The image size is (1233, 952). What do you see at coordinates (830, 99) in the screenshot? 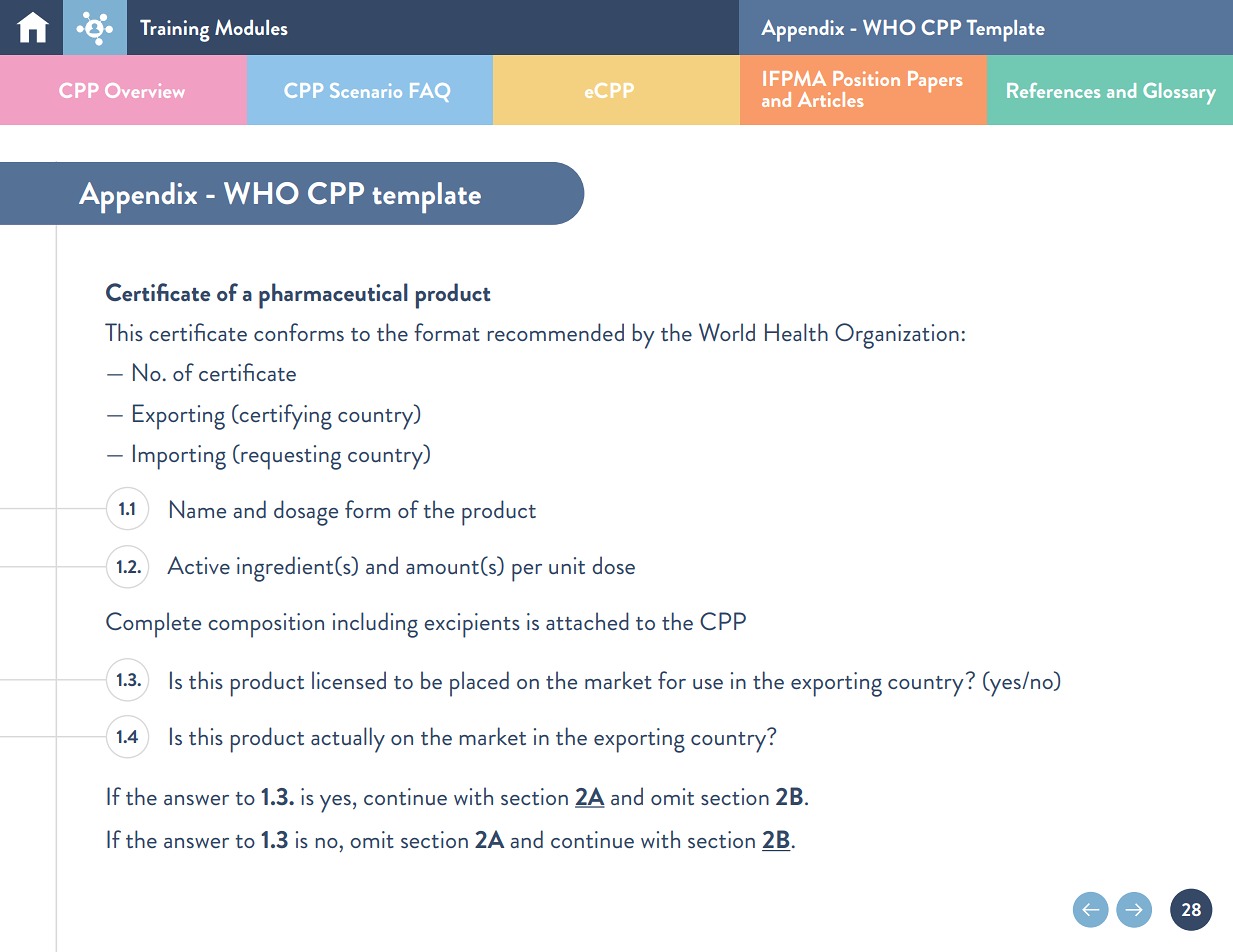
I see `Articles` at bounding box center [830, 99].
